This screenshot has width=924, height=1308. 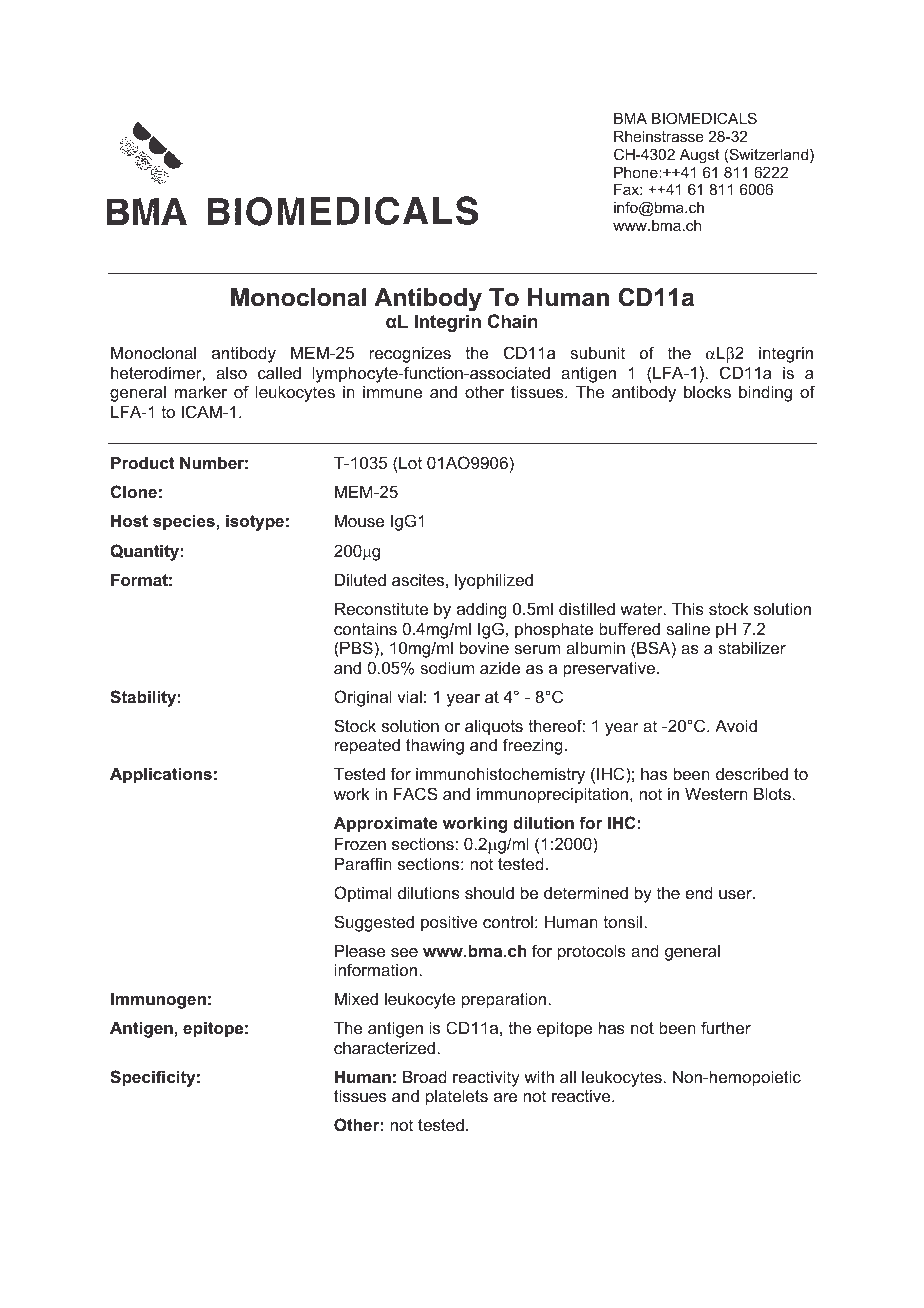 I want to click on should, so click(x=489, y=892).
